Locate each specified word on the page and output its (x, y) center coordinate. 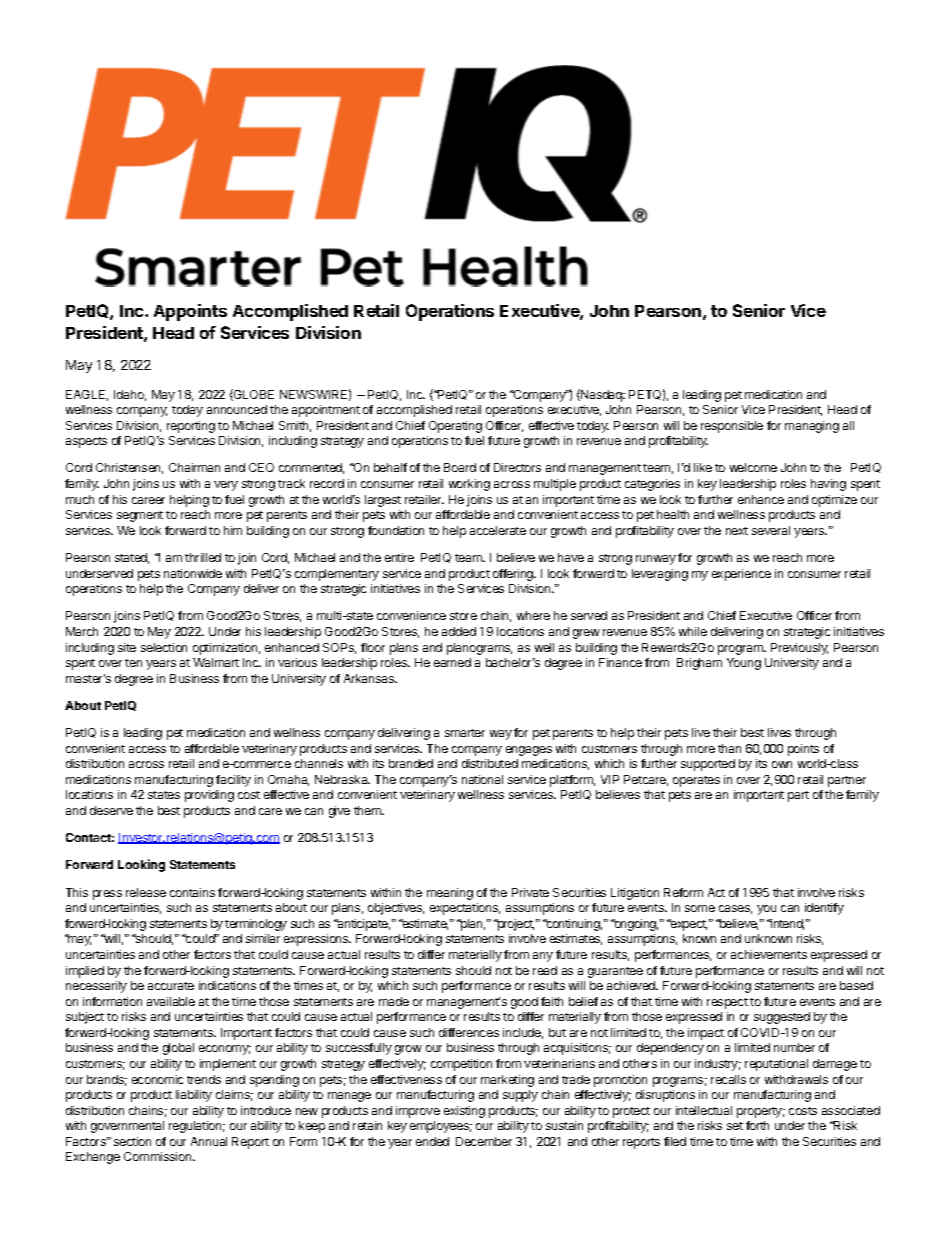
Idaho (130, 395)
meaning (450, 894)
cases (735, 909)
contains (192, 892)
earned (452, 662)
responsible (732, 427)
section (132, 1141)
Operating (455, 427)
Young (744, 664)
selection (164, 647)
